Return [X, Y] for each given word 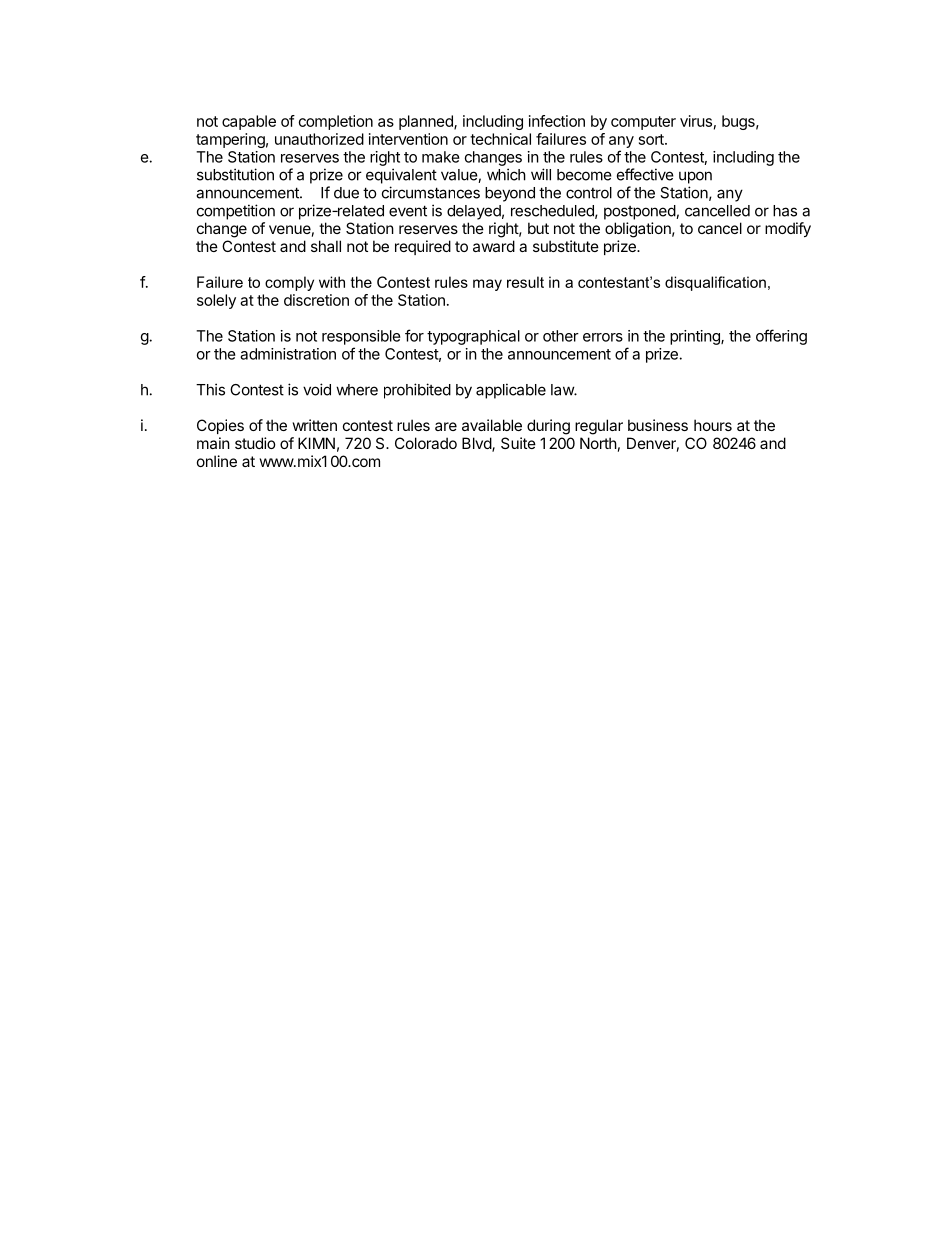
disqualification [715, 283]
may [487, 285]
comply [289, 283]
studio [255, 443]
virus [696, 121]
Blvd [477, 444]
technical [500, 139]
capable [249, 122]
